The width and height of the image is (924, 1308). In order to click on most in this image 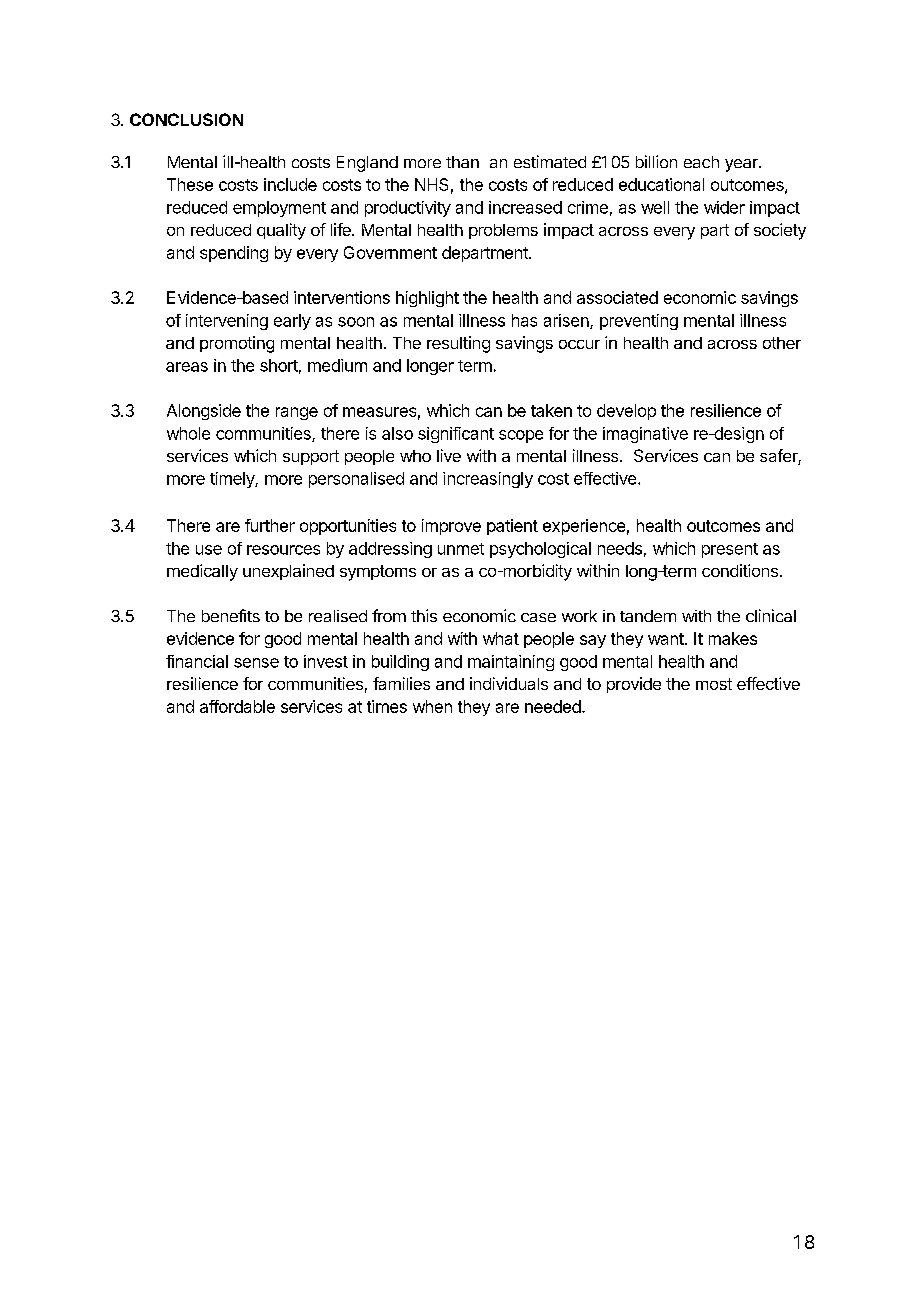, I will do `click(714, 684)`.
